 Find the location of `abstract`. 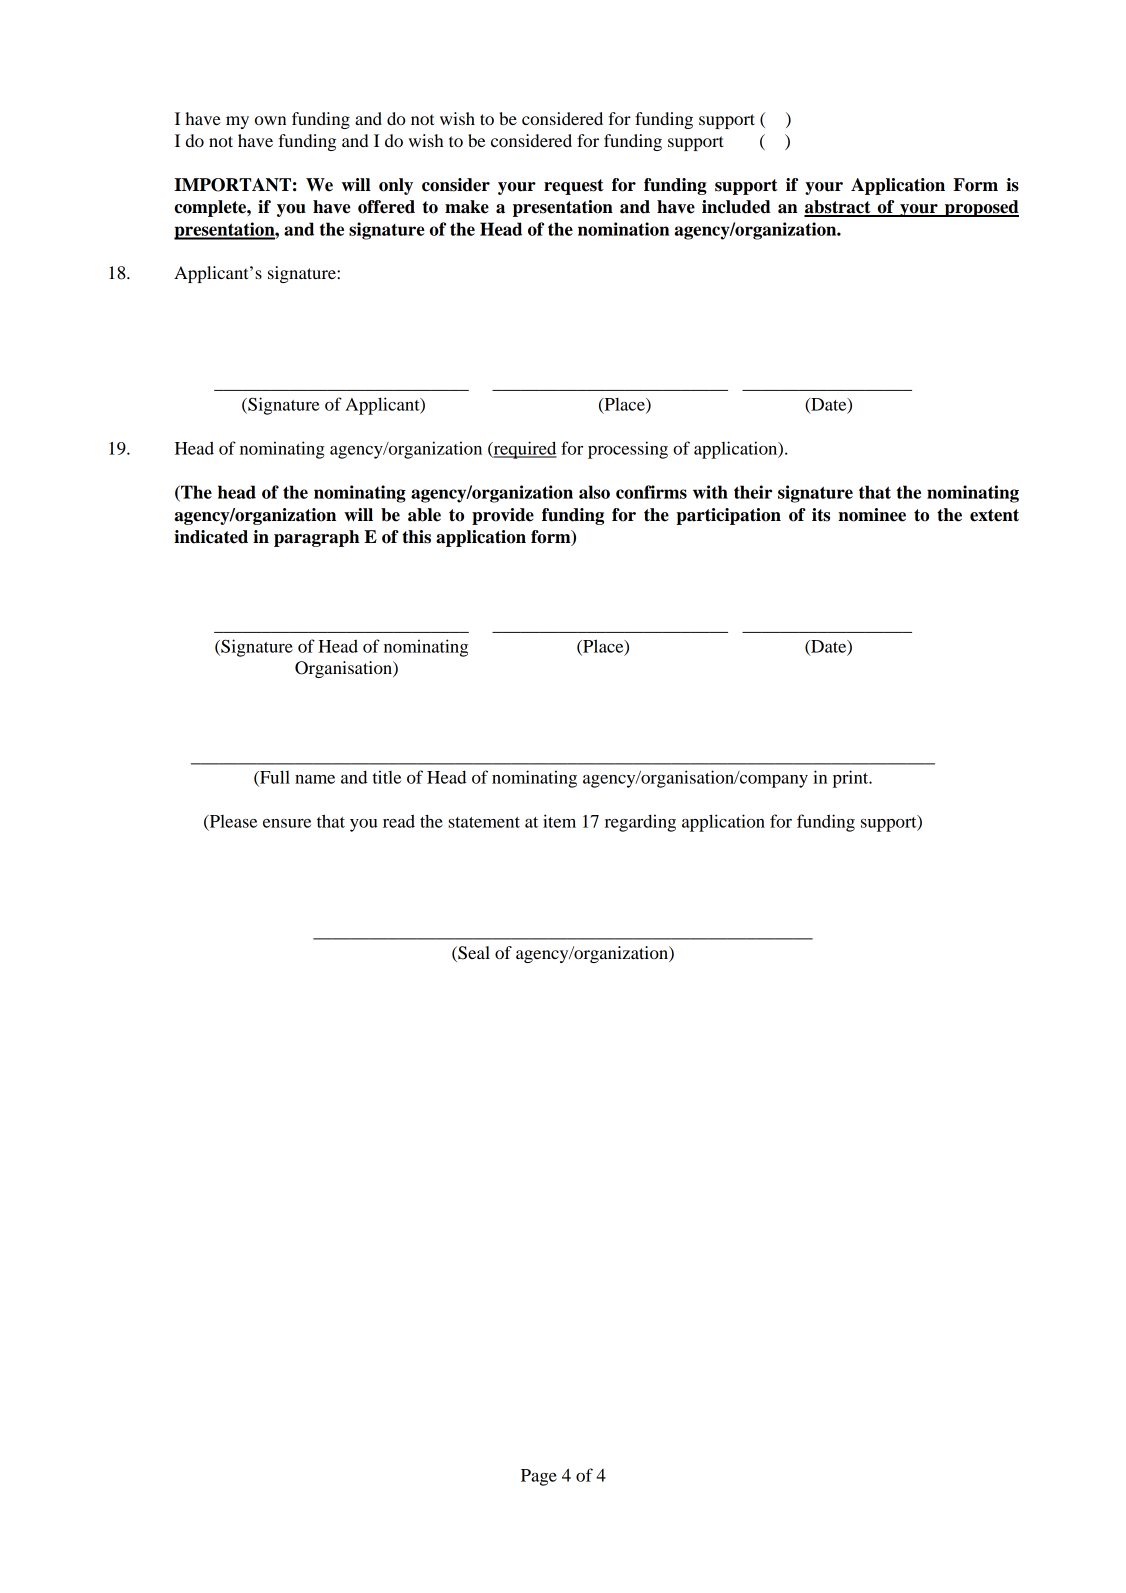

abstract is located at coordinates (838, 208).
